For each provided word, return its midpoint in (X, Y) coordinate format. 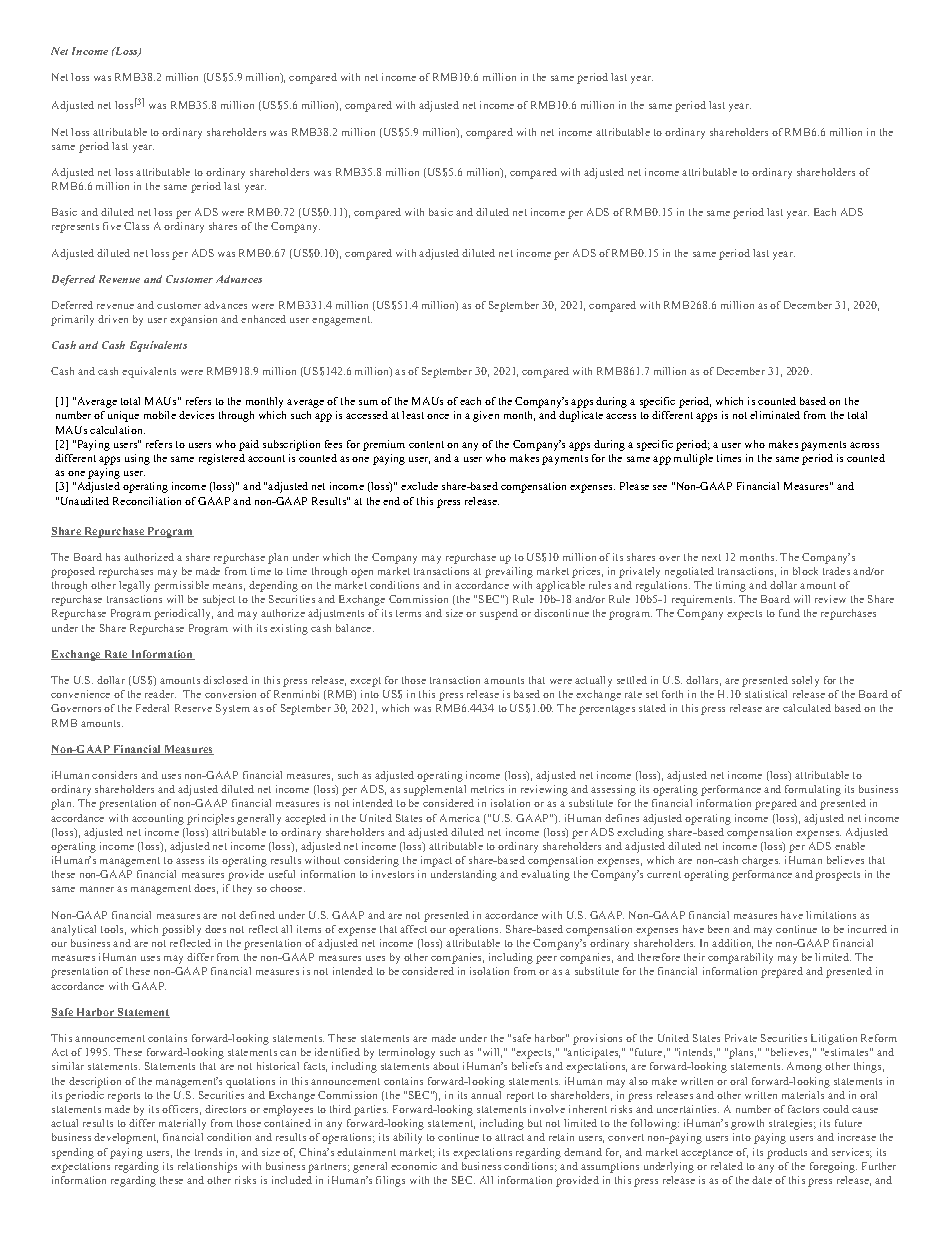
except (365, 682)
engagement (342, 321)
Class (136, 226)
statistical (766, 694)
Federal (152, 708)
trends (208, 1152)
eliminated (775, 415)
